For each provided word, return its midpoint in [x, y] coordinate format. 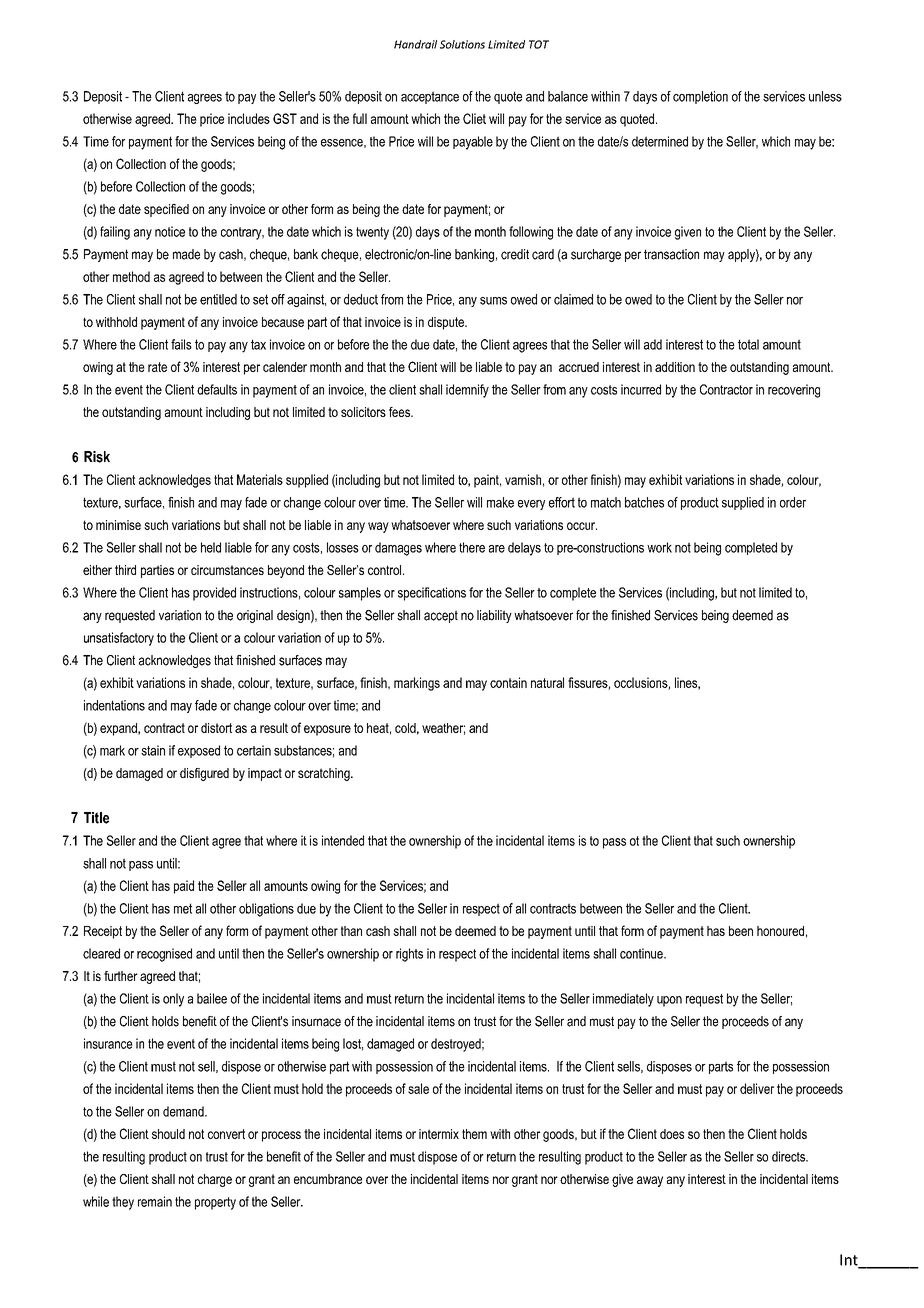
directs [790, 1156]
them [474, 1134]
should [168, 1134]
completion [700, 97]
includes [249, 118]
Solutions [462, 44]
